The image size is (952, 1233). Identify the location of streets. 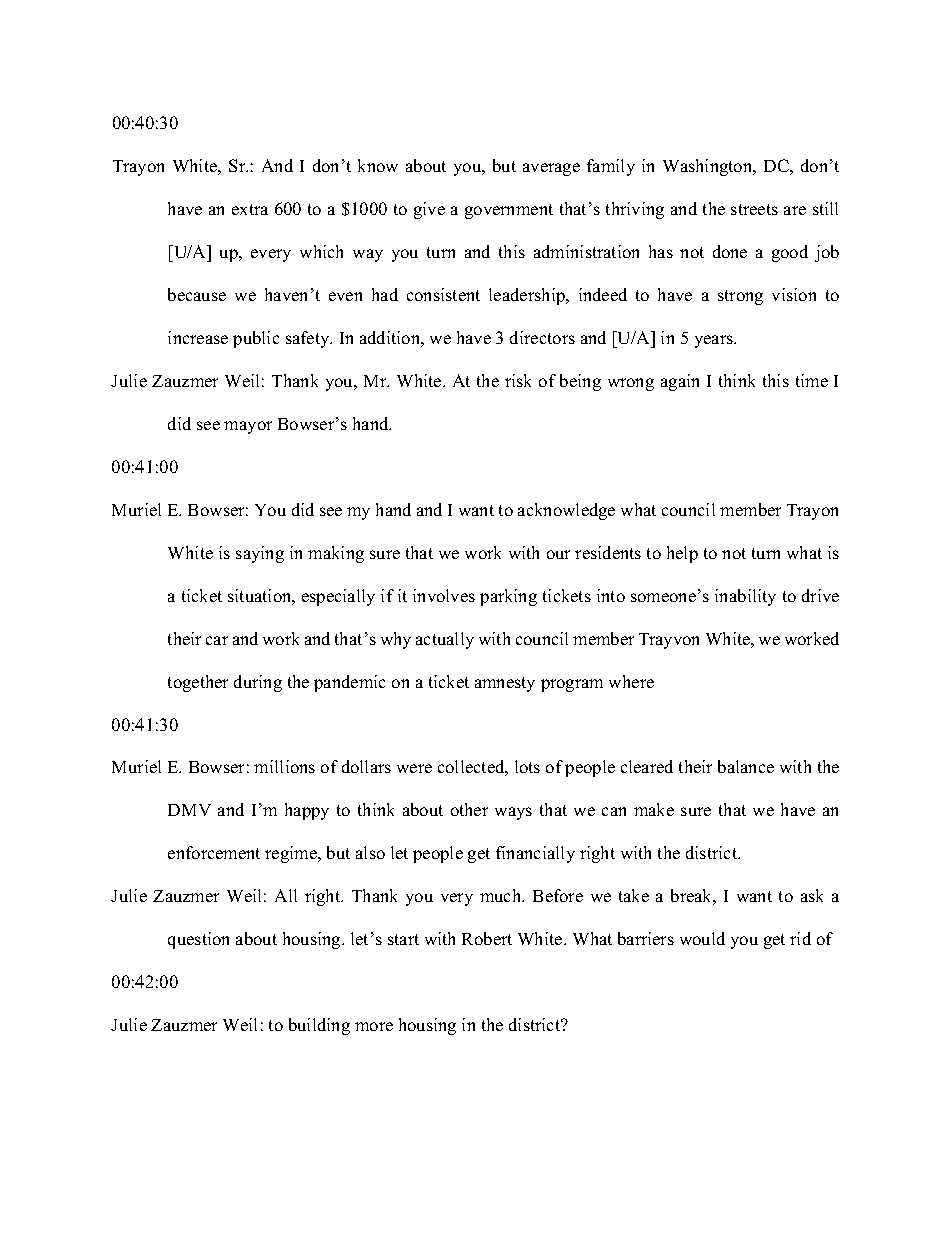
(754, 209).
